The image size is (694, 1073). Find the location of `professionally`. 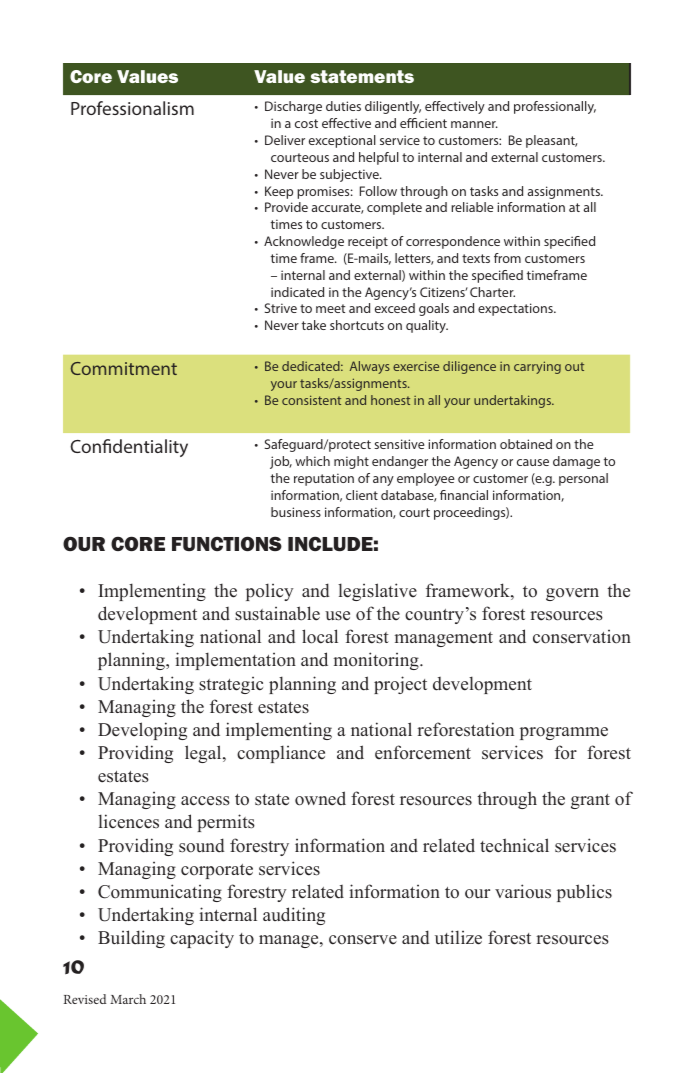

professionally is located at coordinates (555, 107).
